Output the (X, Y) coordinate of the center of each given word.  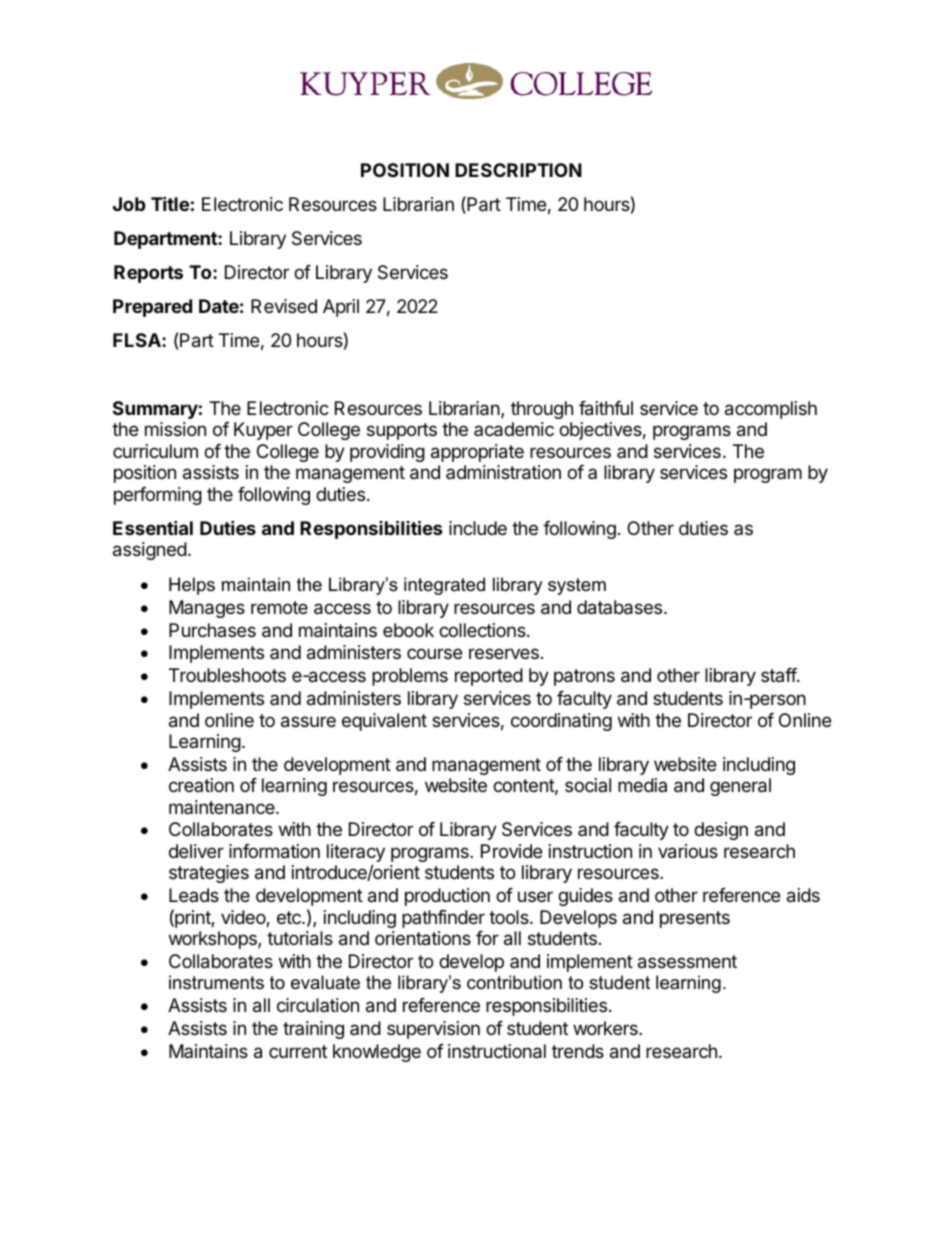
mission (175, 429)
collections (483, 630)
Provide (511, 851)
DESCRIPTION (518, 170)
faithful (606, 408)
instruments (216, 982)
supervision (433, 1030)
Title (170, 203)
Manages (207, 609)
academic (514, 429)
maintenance (223, 807)
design (721, 831)
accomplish (771, 410)
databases (621, 607)
